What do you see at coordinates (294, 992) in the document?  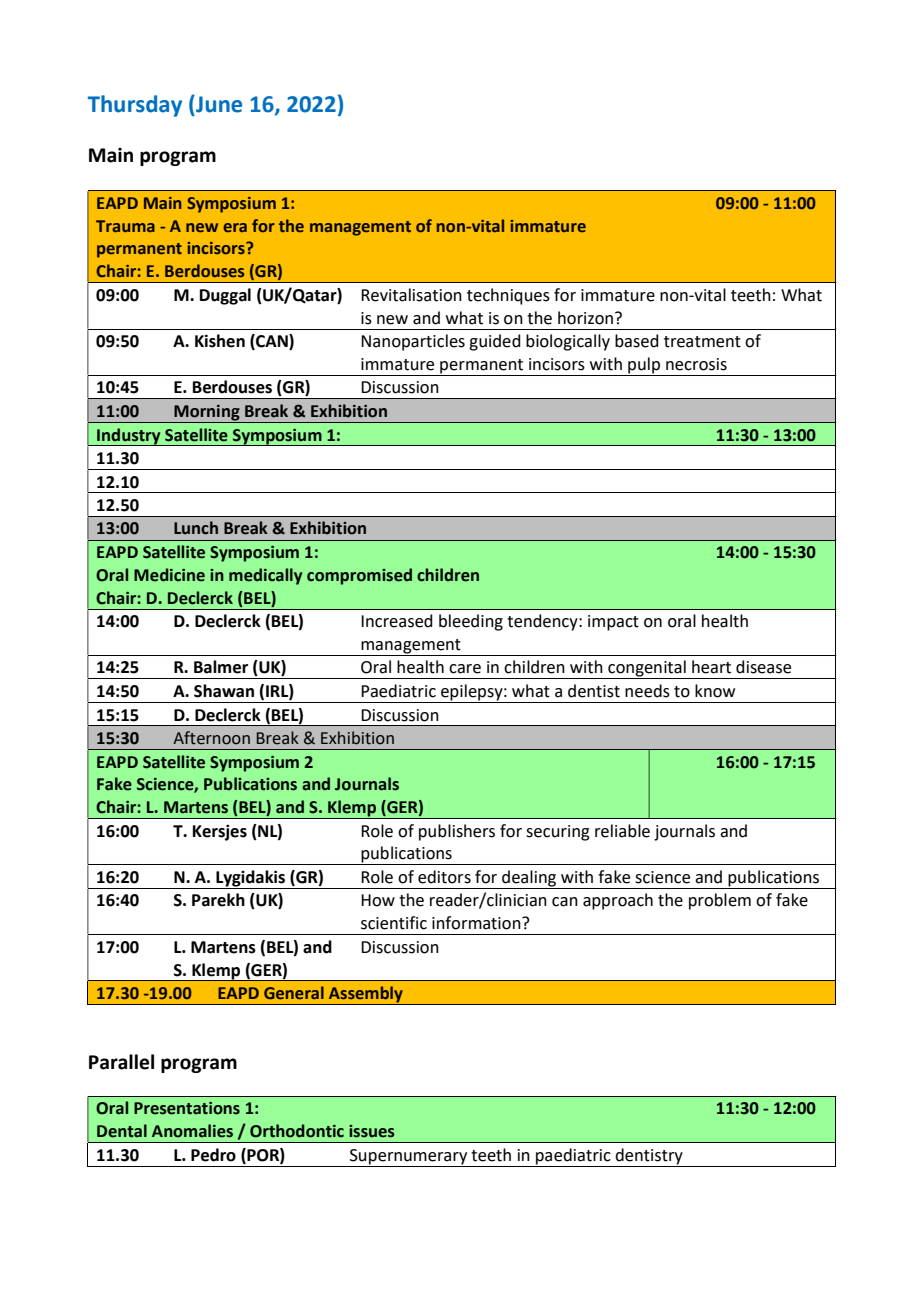 I see `General` at bounding box center [294, 992].
